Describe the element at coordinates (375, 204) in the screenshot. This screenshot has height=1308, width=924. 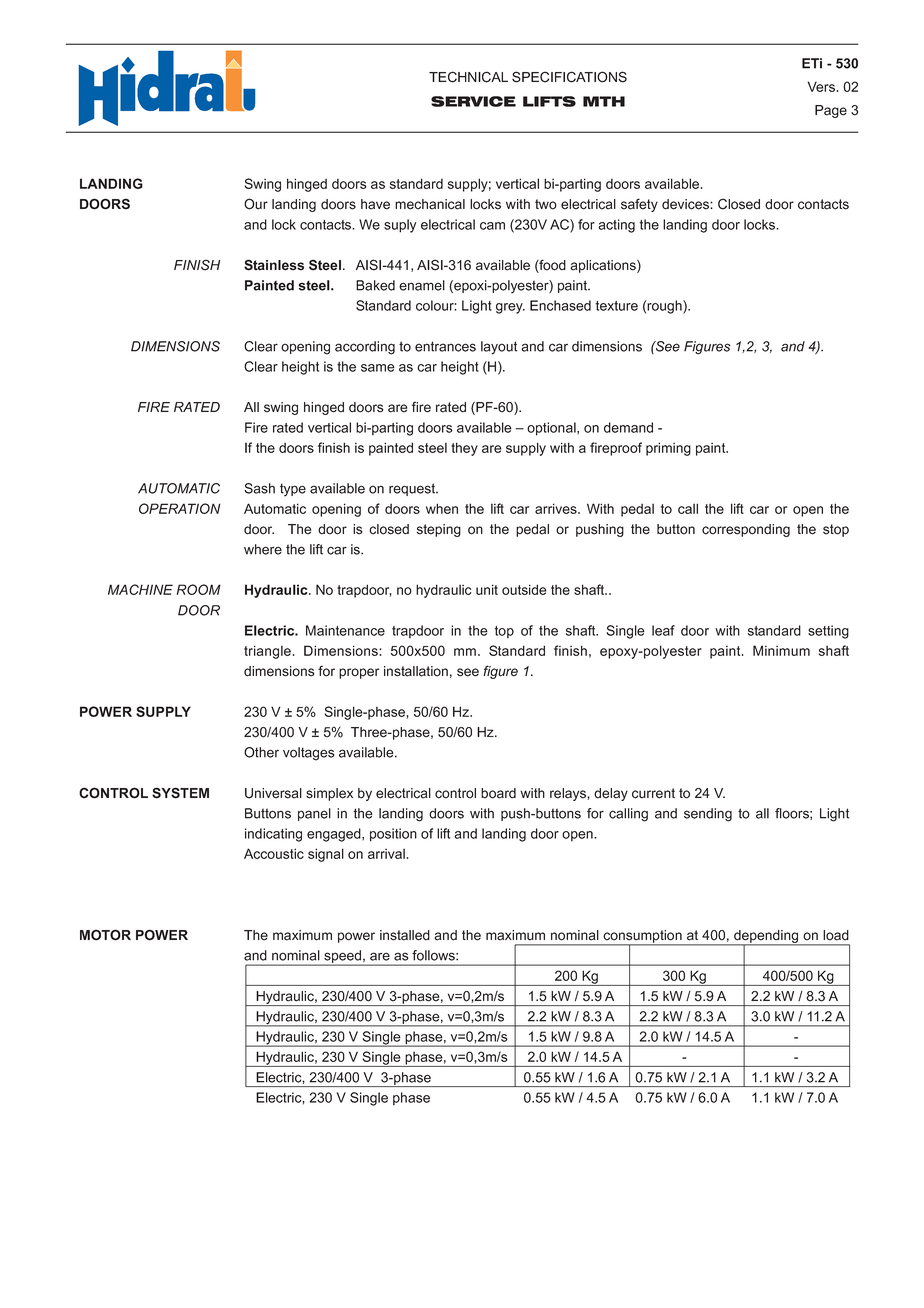
I see `have` at that location.
